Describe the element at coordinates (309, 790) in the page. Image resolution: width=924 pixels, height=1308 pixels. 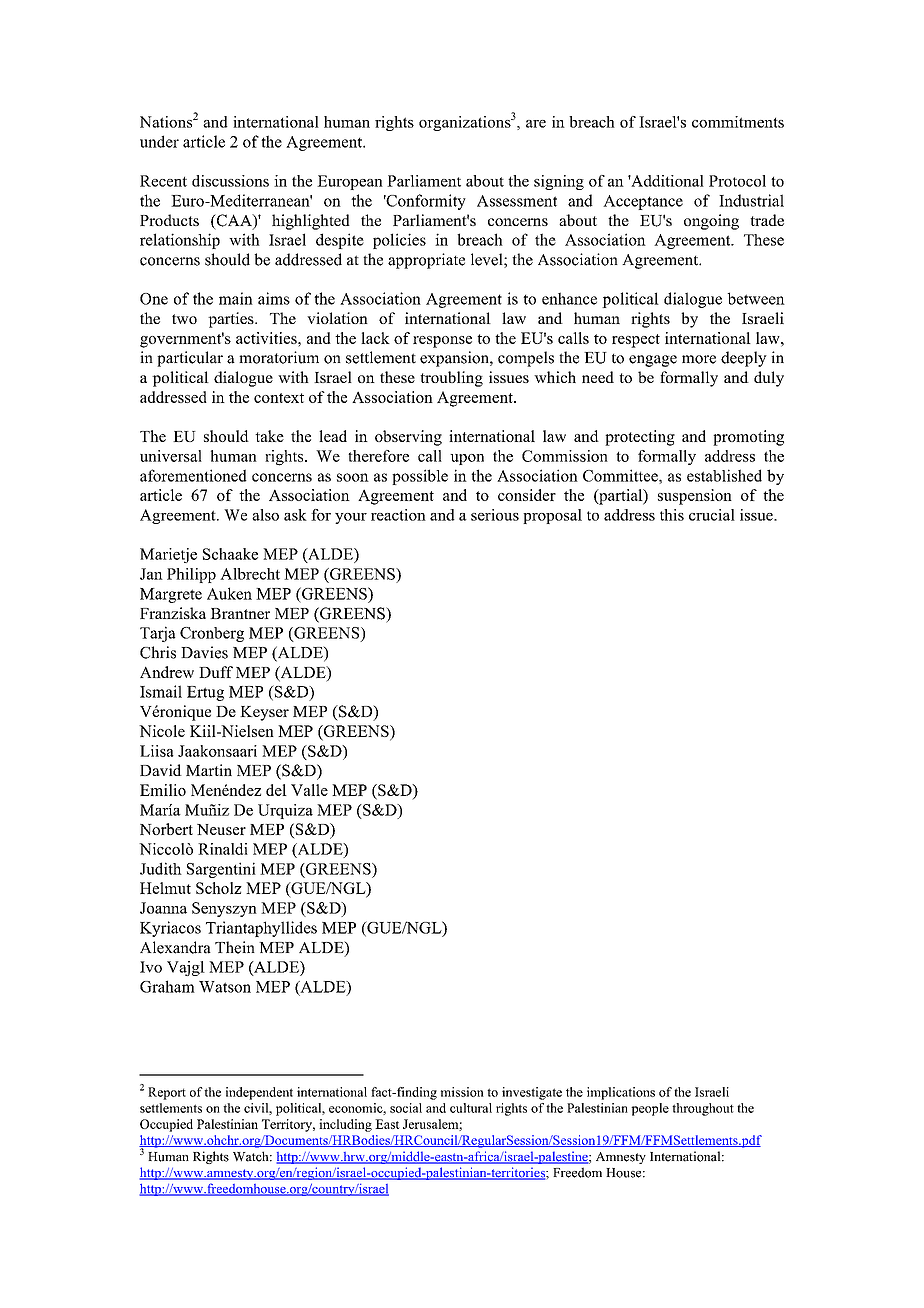
I see `Valle` at that location.
